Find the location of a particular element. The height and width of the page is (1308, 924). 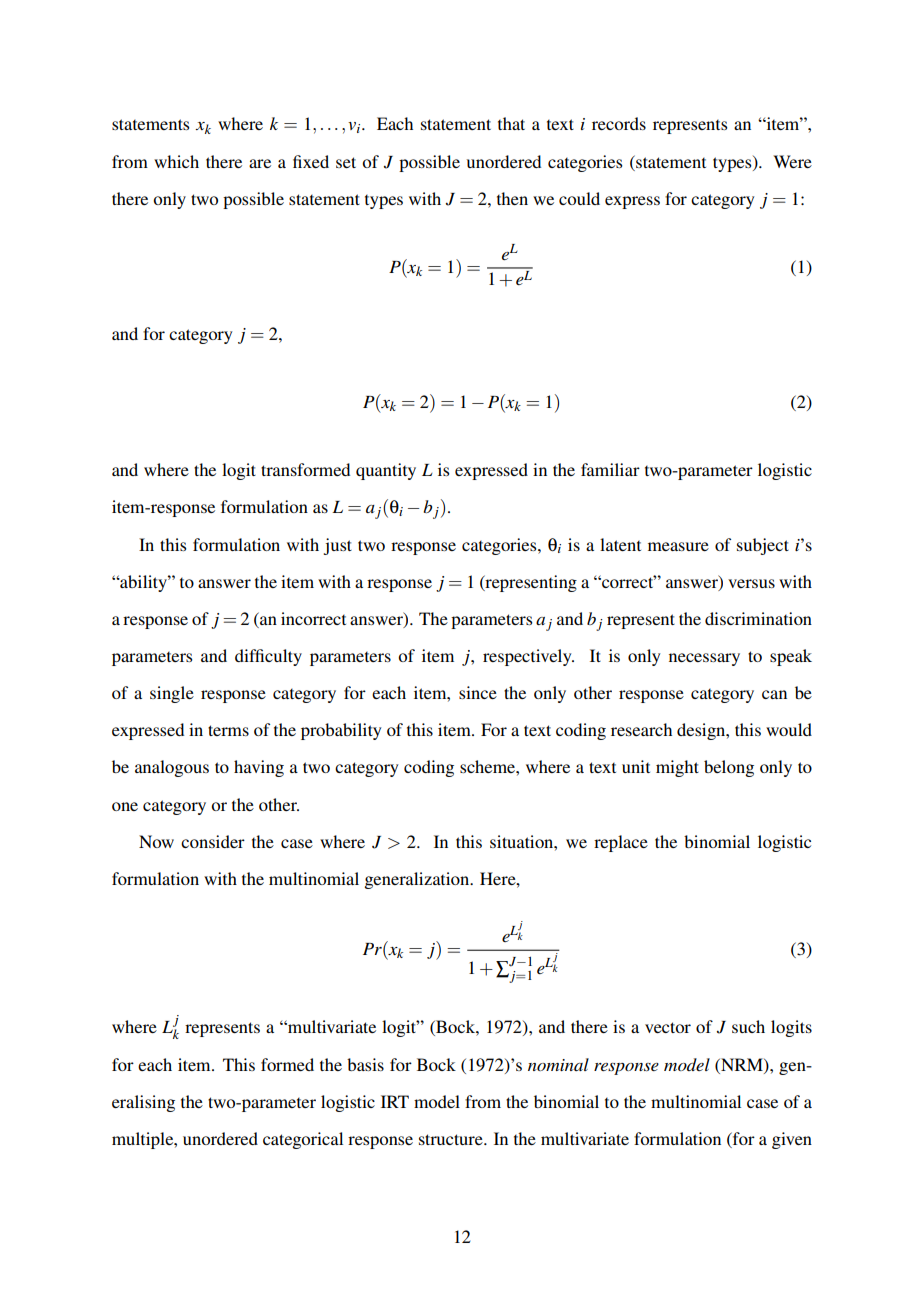

given is located at coordinates (792, 1140).
